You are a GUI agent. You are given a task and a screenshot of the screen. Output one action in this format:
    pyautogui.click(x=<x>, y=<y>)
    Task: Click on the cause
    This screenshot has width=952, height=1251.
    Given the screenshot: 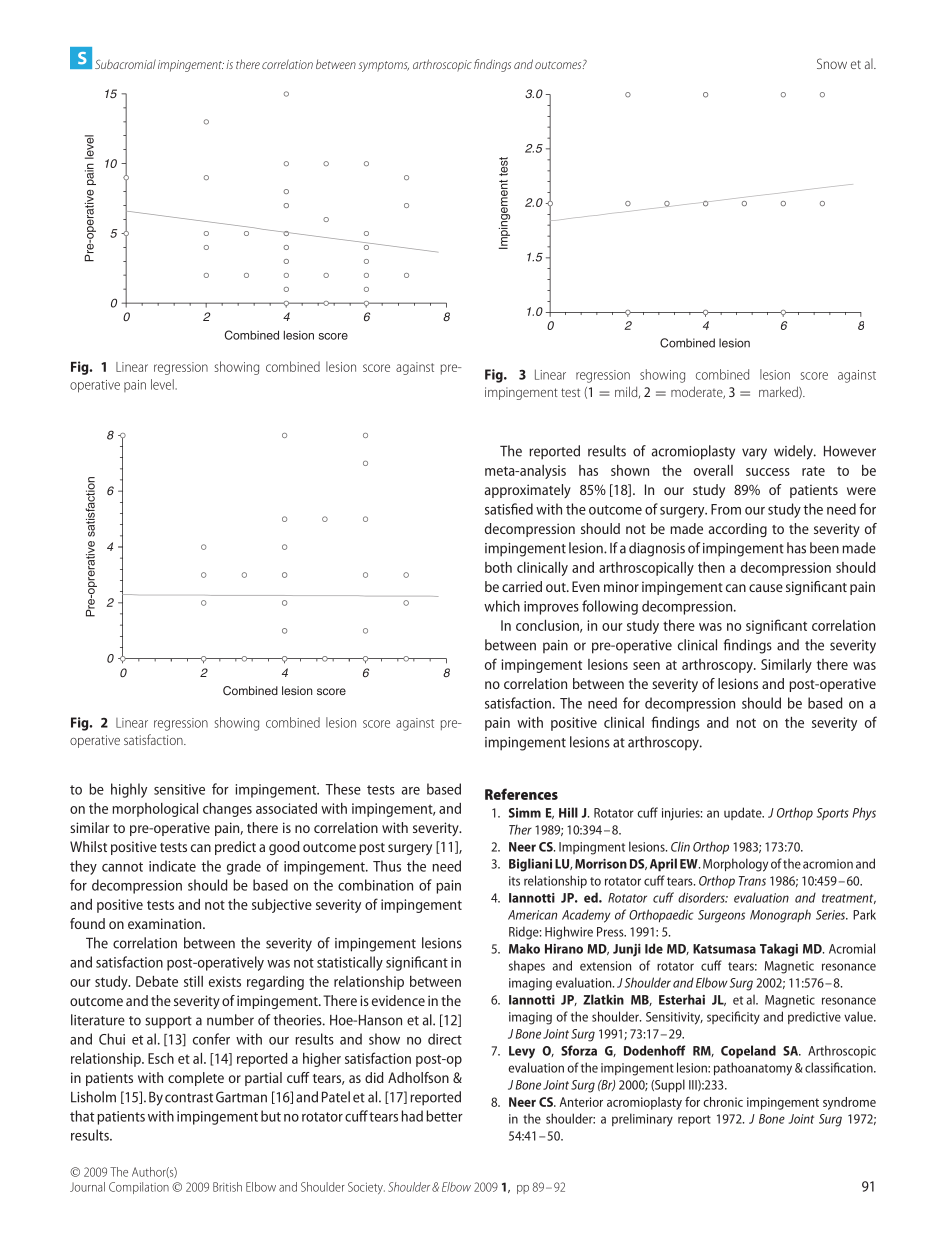 What is the action you would take?
    pyautogui.click(x=766, y=588)
